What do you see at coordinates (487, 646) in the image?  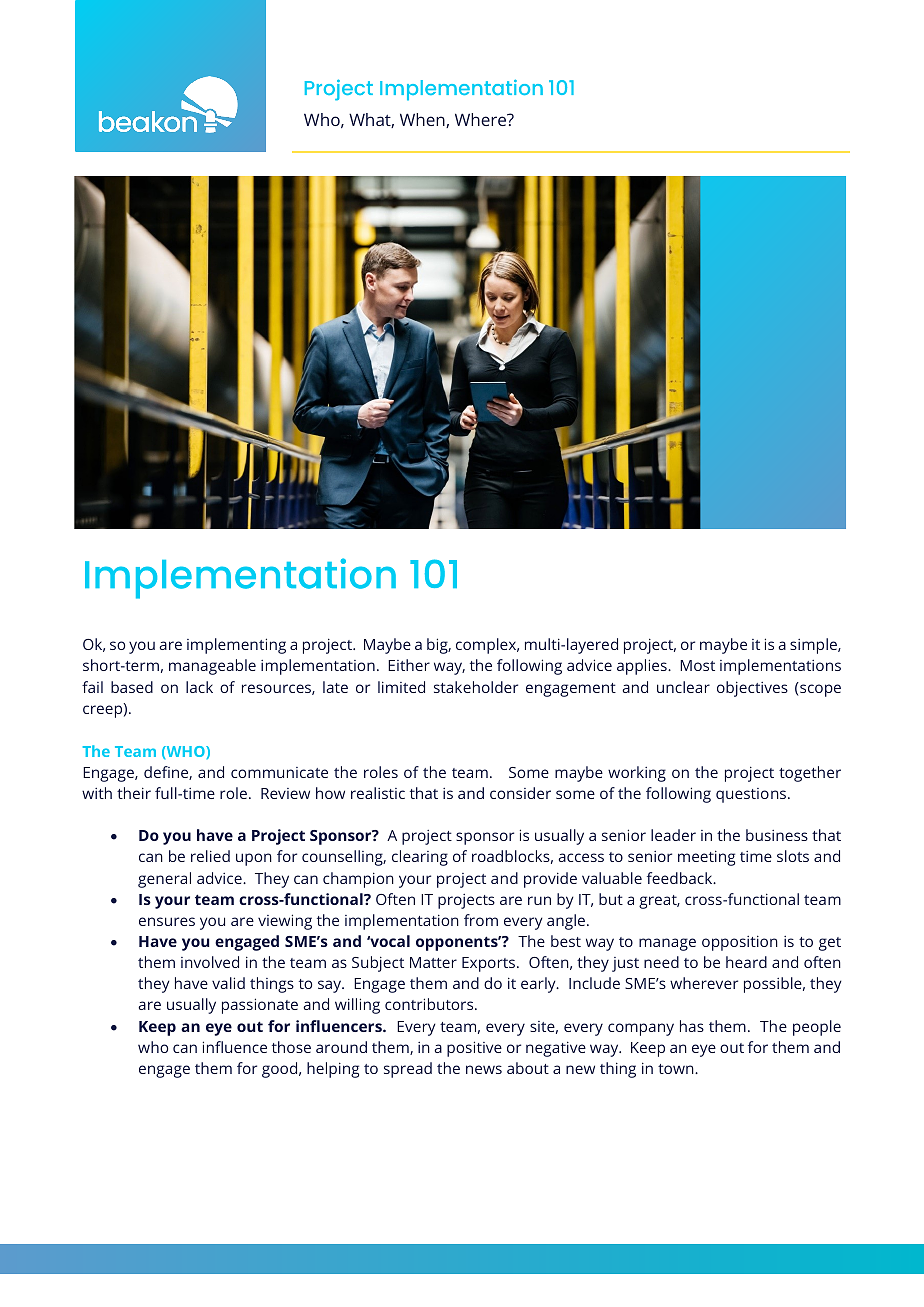 I see `complex` at bounding box center [487, 646].
